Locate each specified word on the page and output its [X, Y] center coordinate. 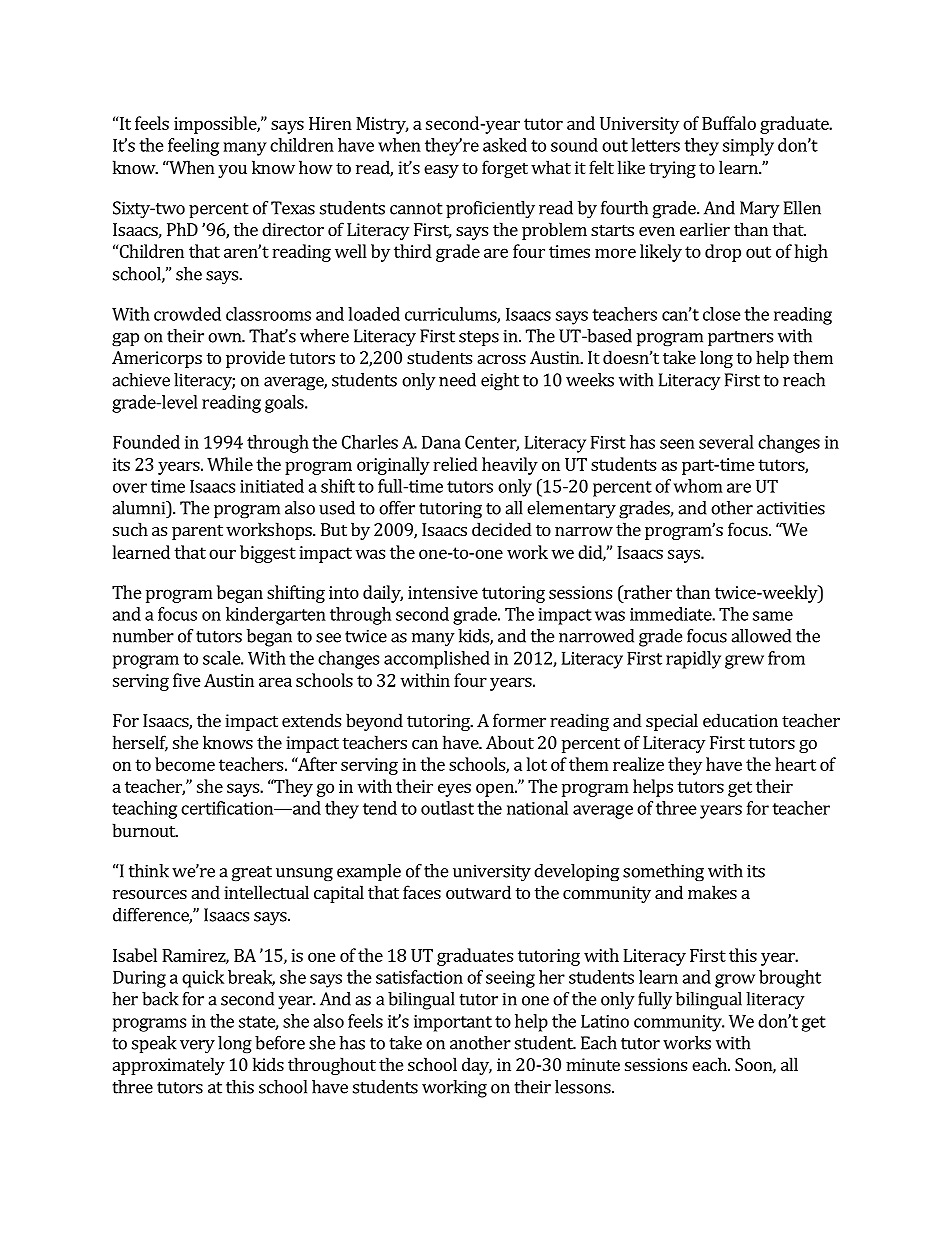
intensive [443, 592]
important [453, 1023]
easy [441, 171]
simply [748, 147]
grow [735, 981]
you [232, 171]
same [773, 616]
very [197, 1046]
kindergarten [276, 616]
